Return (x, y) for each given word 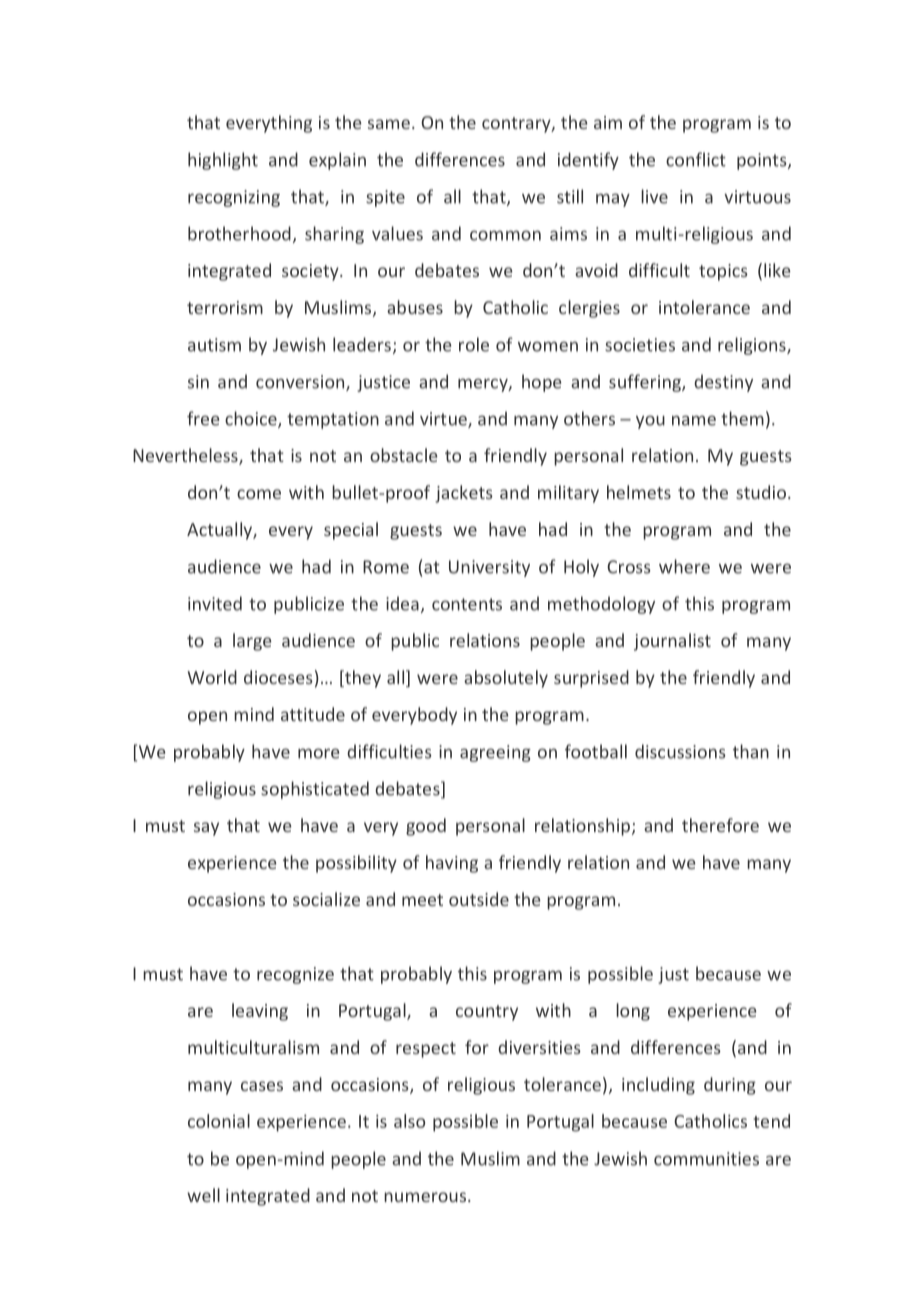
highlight (223, 161)
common (505, 235)
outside (479, 899)
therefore (720, 825)
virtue (444, 420)
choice (252, 419)
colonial (219, 1121)
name (694, 420)
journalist (672, 642)
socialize (326, 899)
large (252, 642)
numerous (425, 1197)
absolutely (506, 679)
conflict (696, 159)
